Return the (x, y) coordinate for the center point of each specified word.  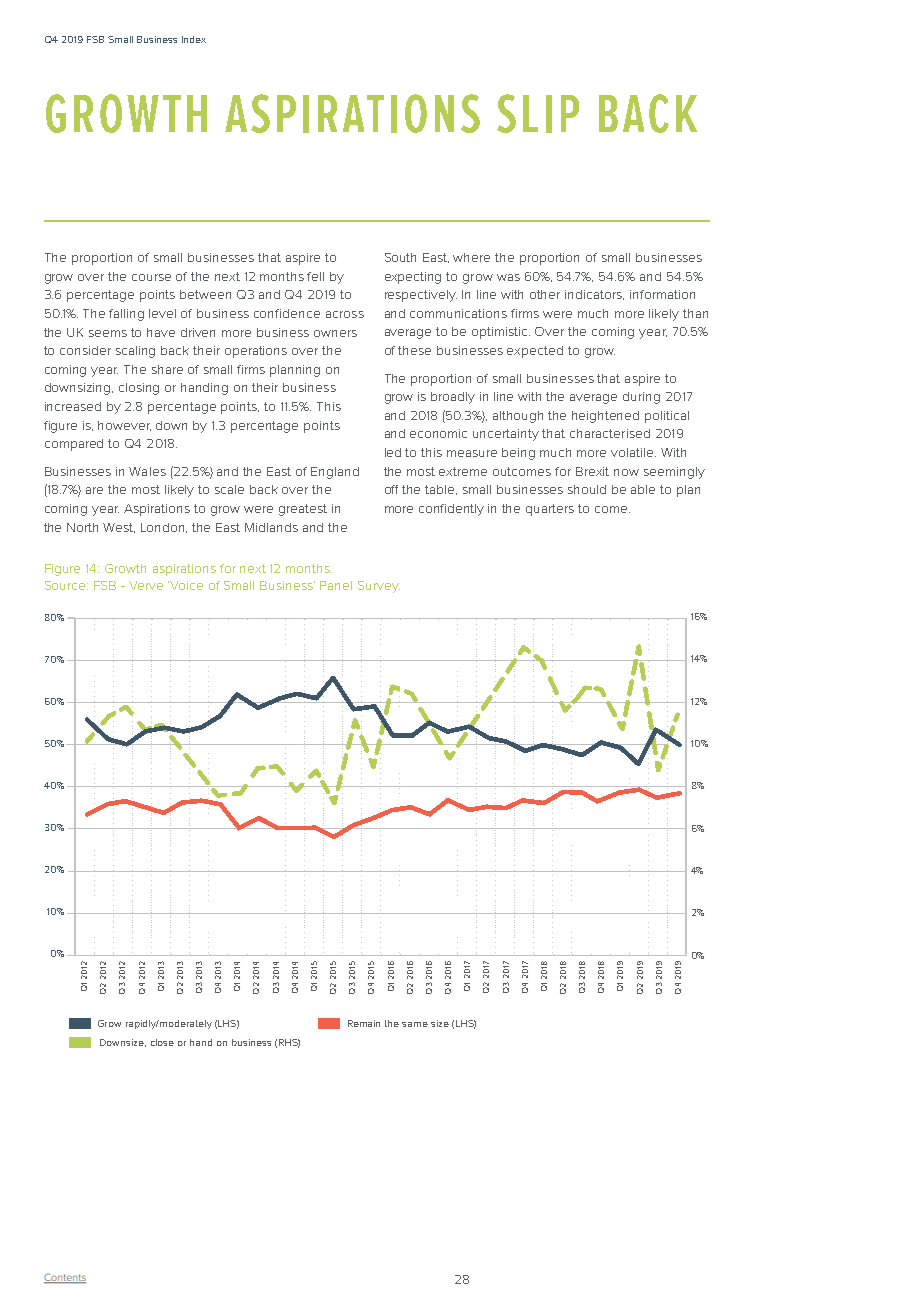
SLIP (538, 113)
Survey (379, 587)
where (471, 257)
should (587, 489)
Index (194, 39)
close (162, 1042)
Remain (364, 1023)
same (415, 1024)
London (164, 528)
